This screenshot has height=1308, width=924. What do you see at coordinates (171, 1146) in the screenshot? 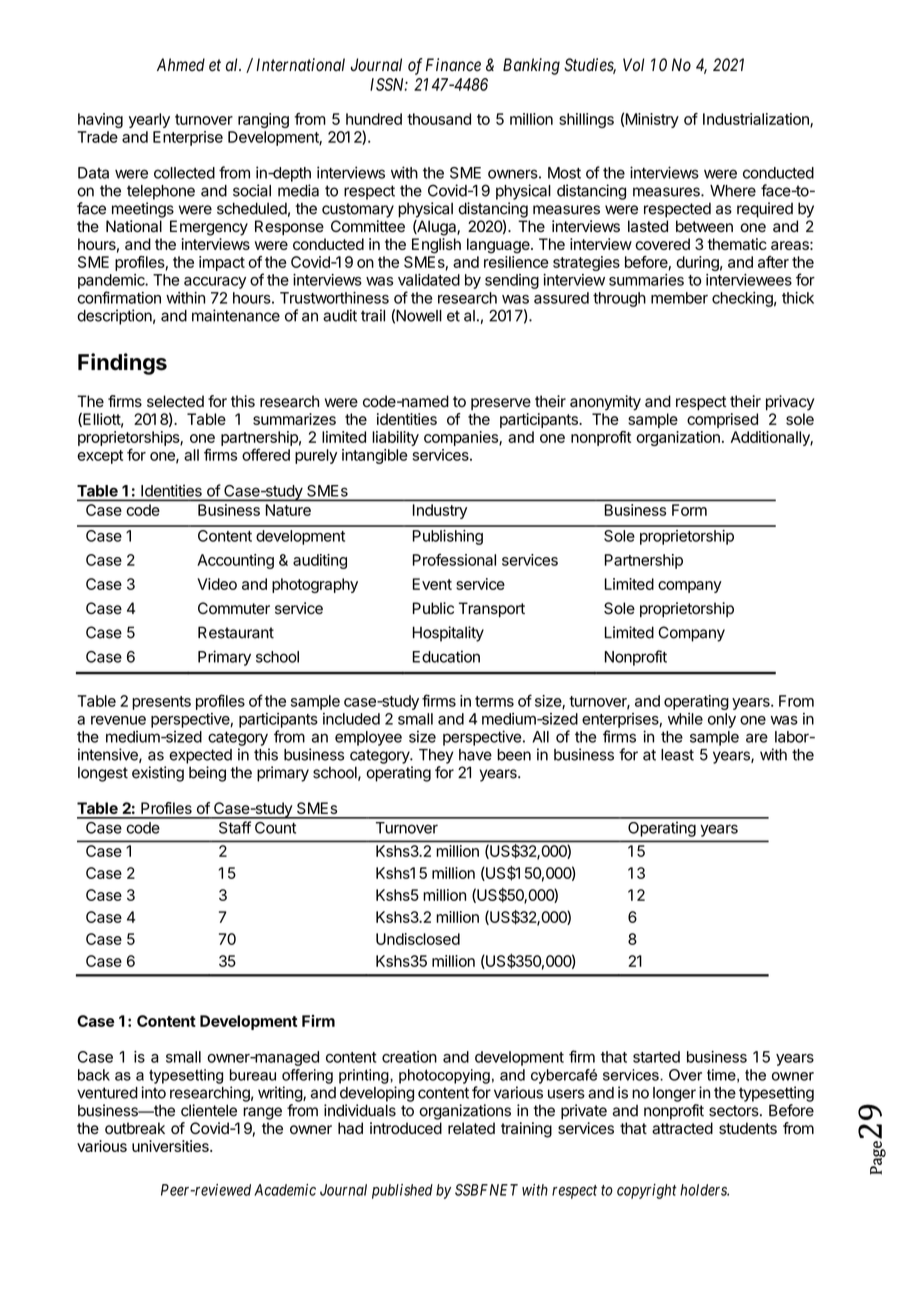
I see `universities` at bounding box center [171, 1146].
